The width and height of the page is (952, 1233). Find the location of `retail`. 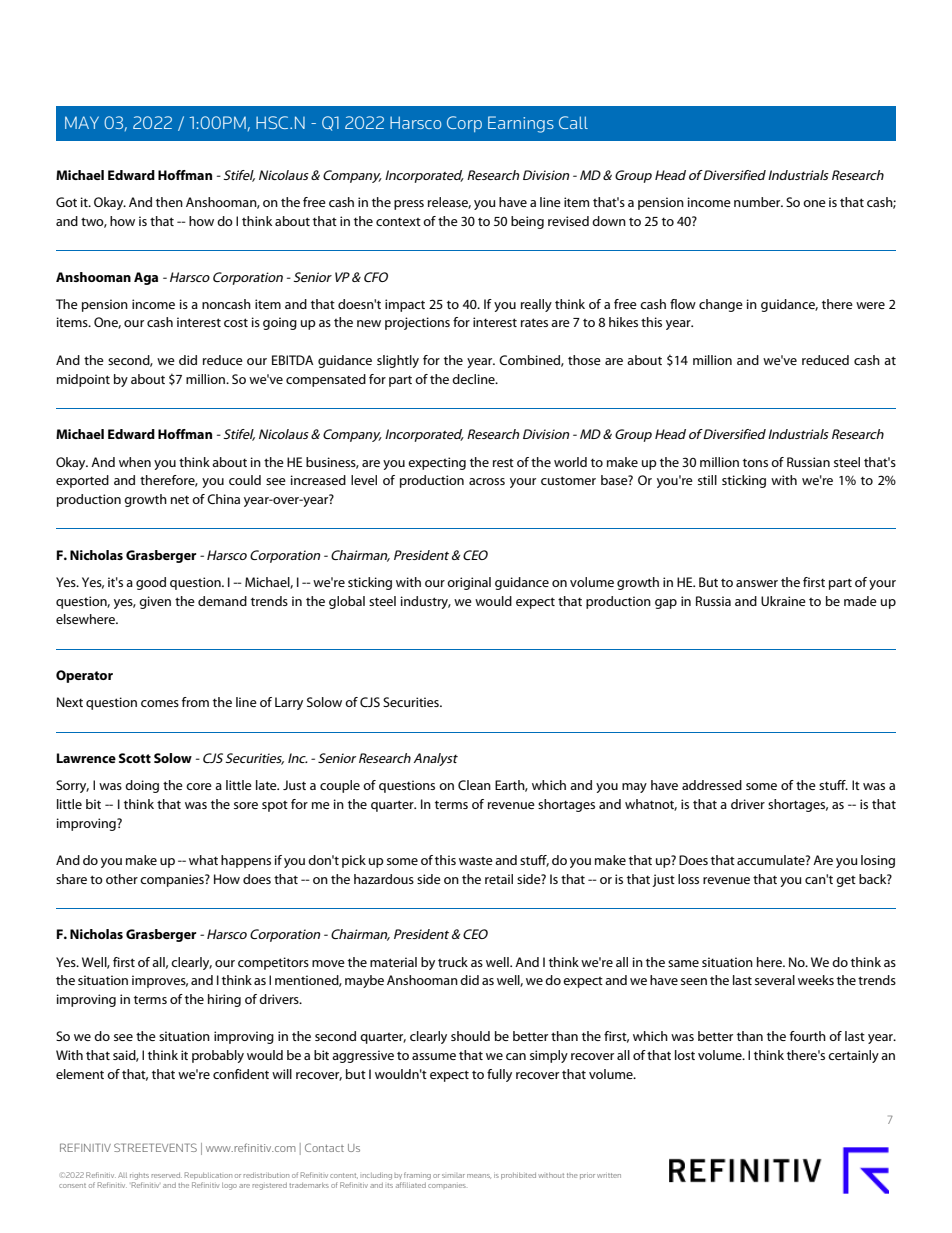

retail is located at coordinates (499, 879).
